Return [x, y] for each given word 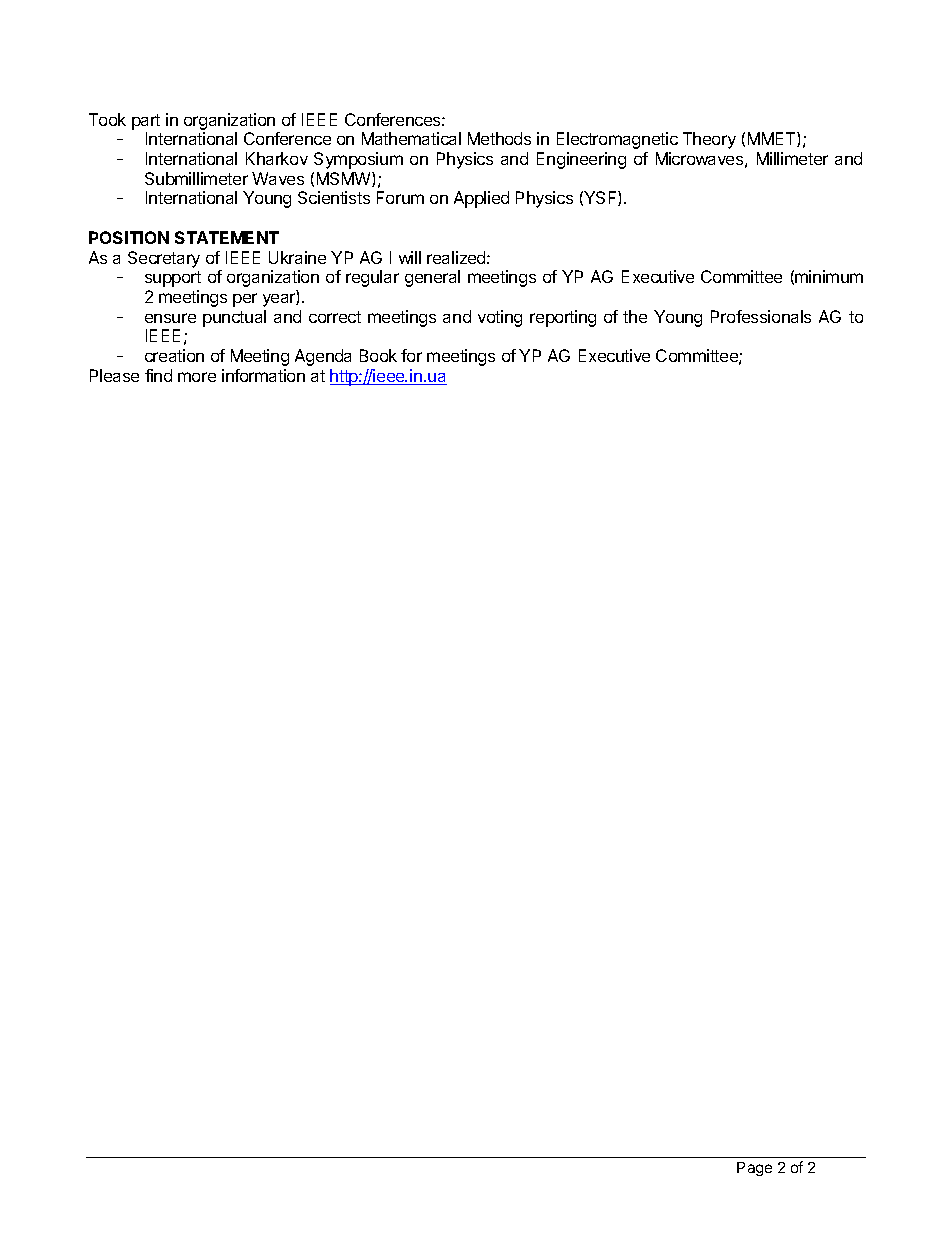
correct [335, 317]
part [146, 122]
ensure [170, 318]
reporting [563, 318]
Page [754, 1169]
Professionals [761, 316]
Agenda [323, 357]
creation [174, 355]
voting [500, 318]
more [197, 377]
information [263, 375]
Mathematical [411, 138]
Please [114, 375]
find [158, 375]
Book [378, 355]
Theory [709, 140]
